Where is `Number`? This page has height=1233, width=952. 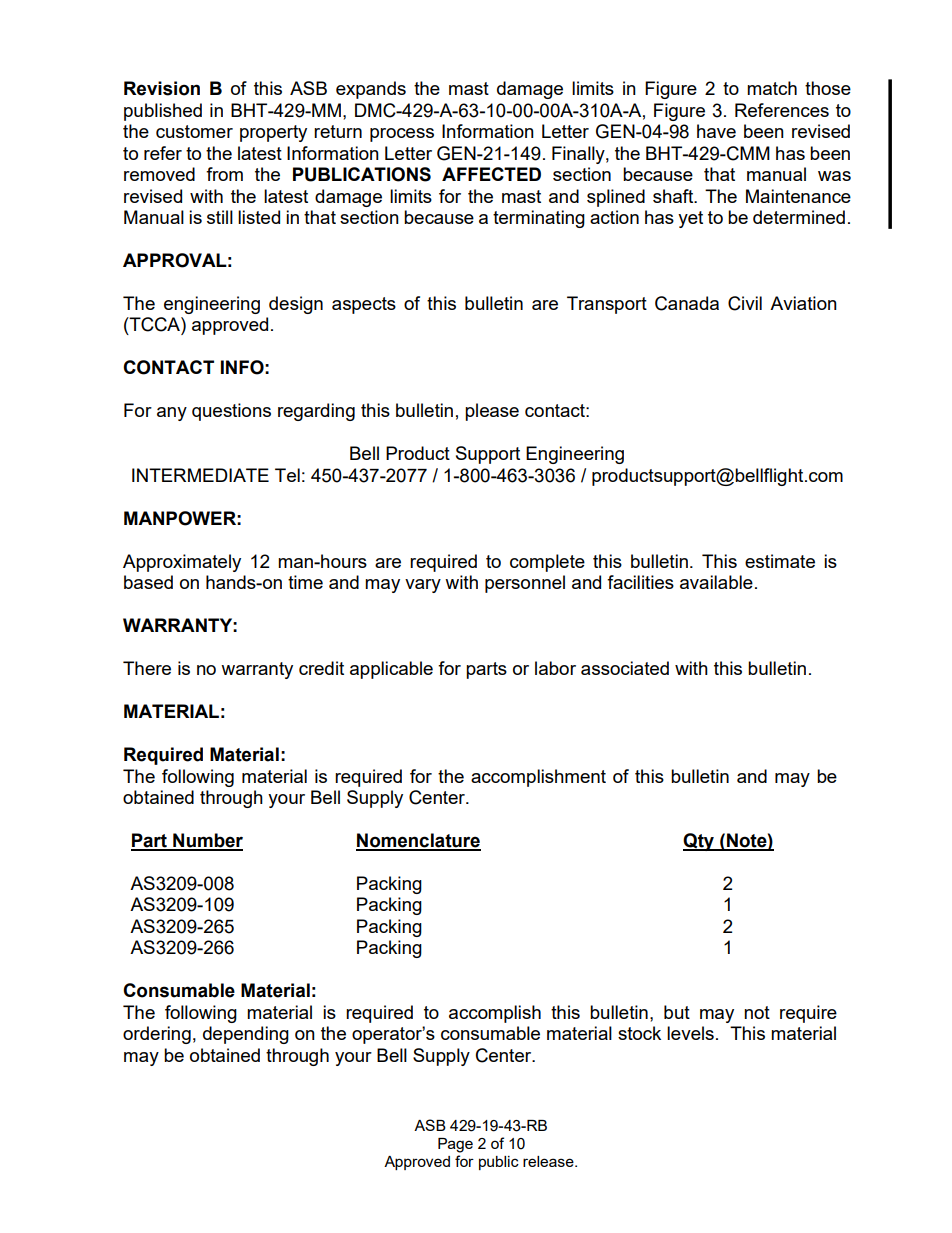 Number is located at coordinates (207, 841).
